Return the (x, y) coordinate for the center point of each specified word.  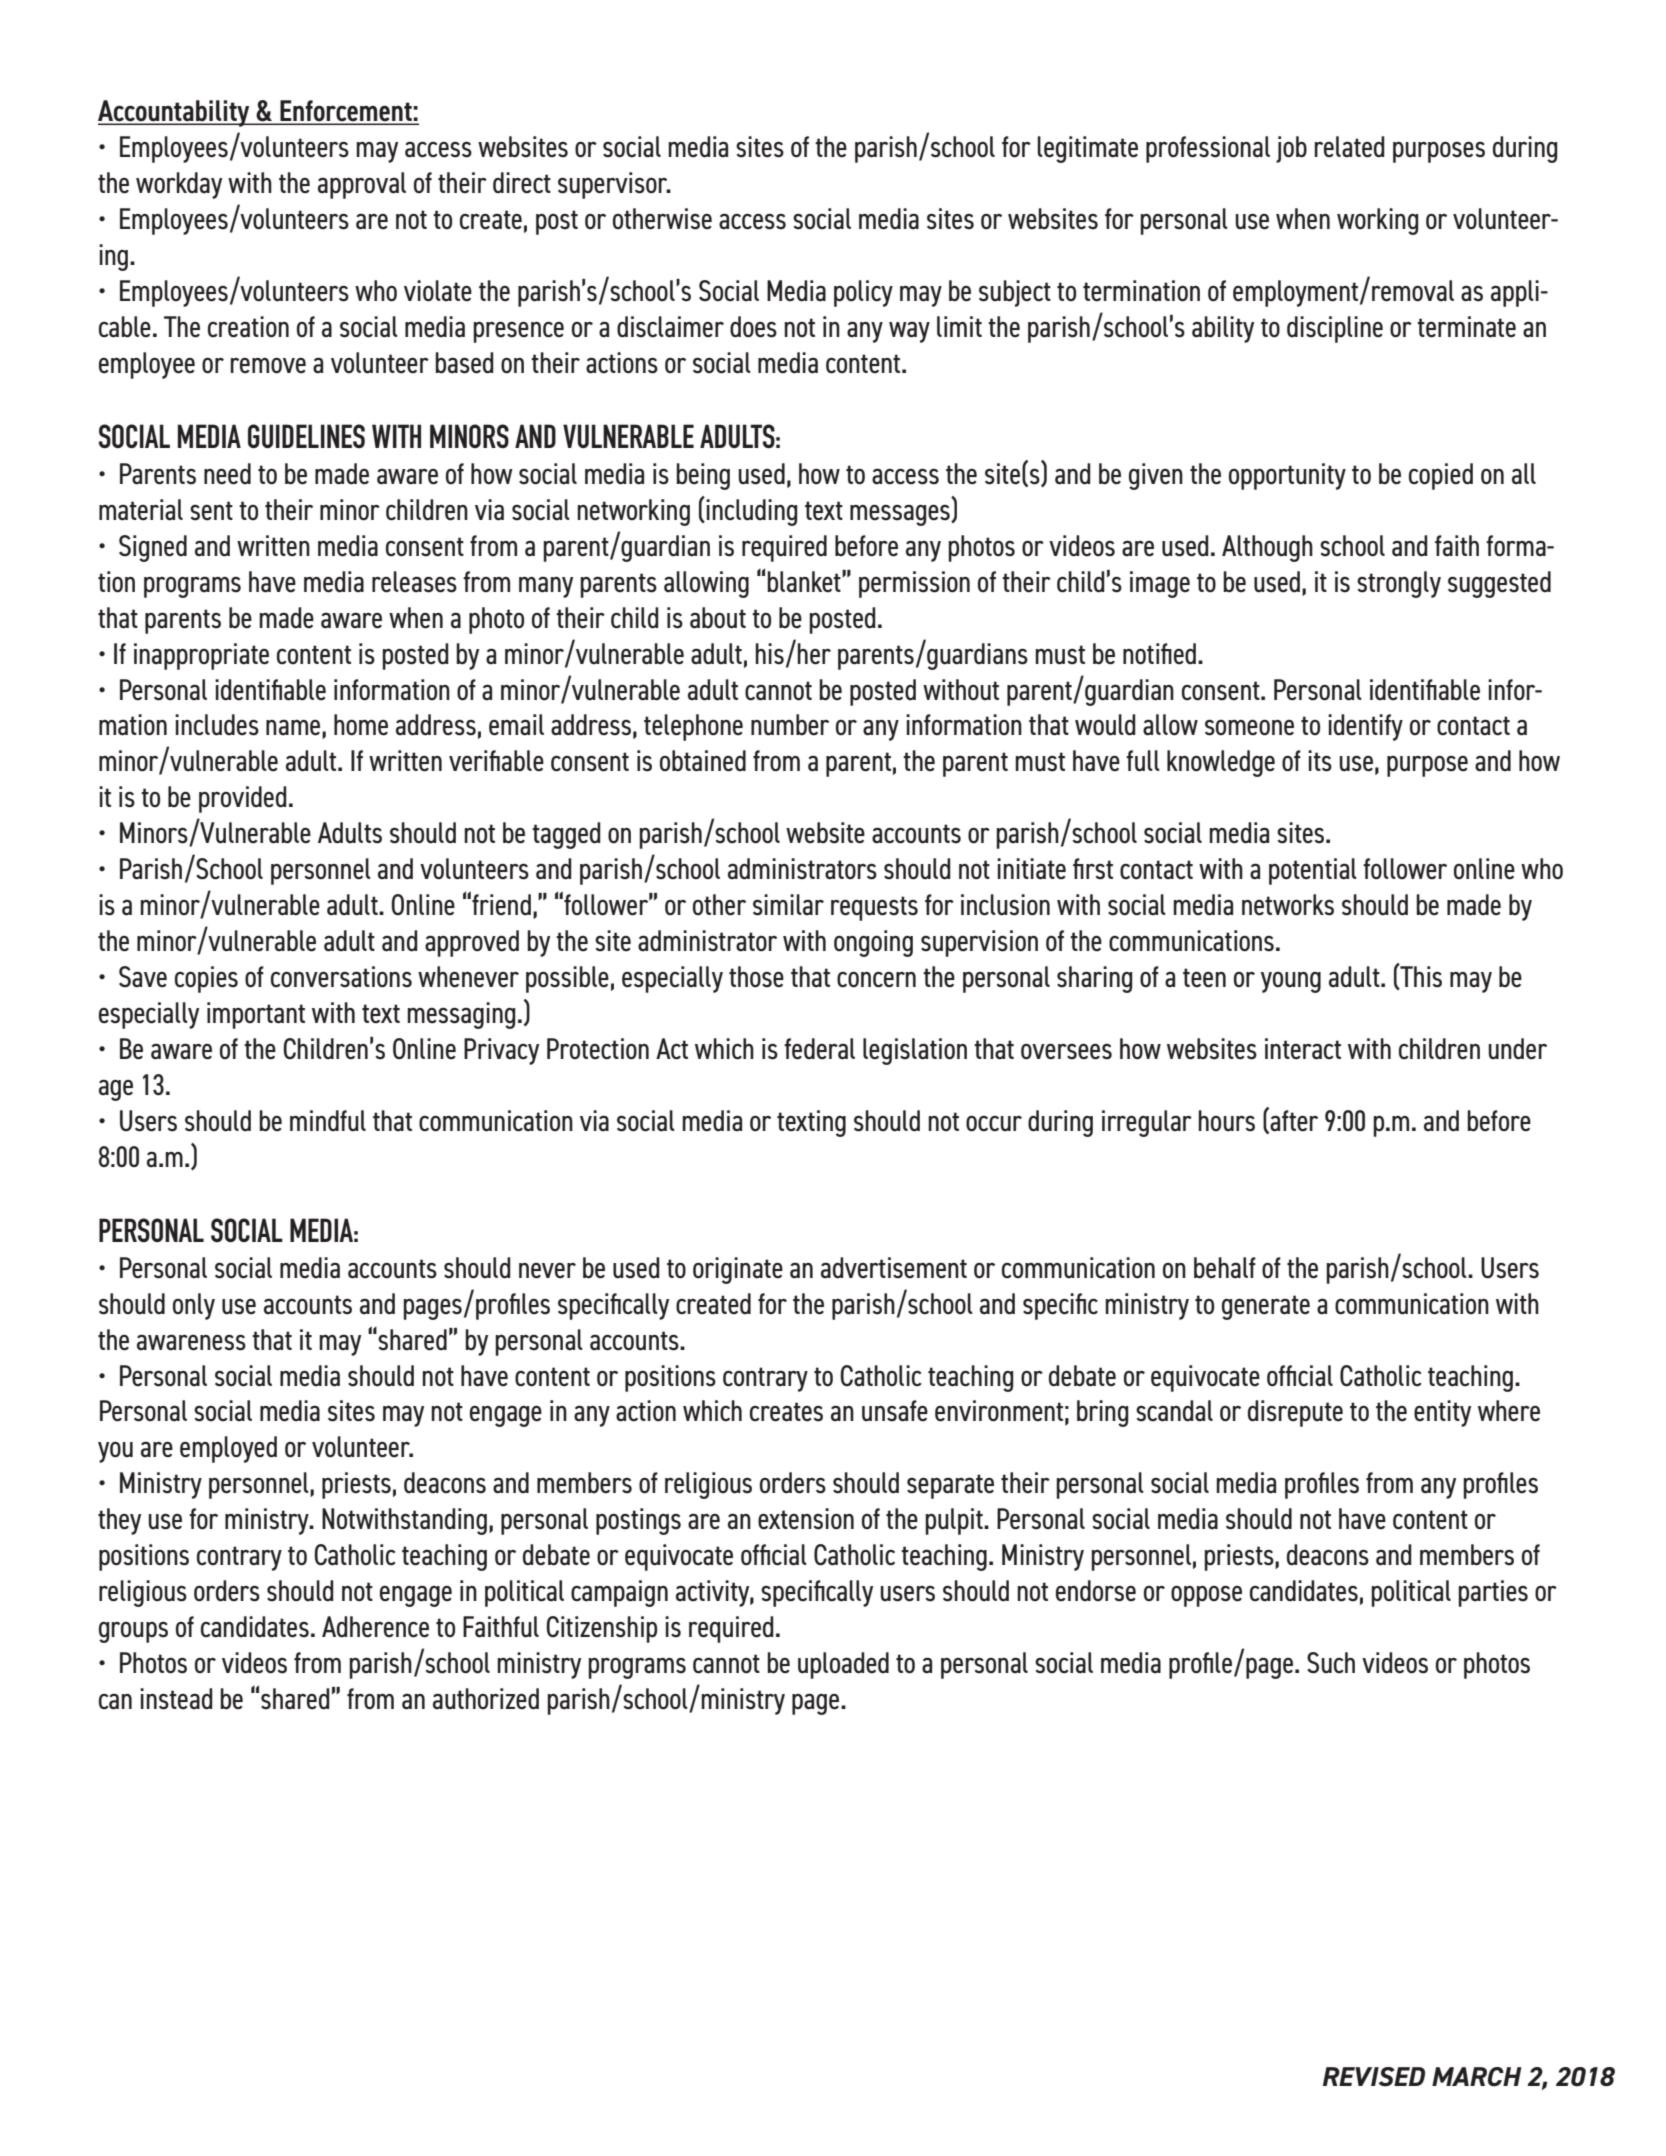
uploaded (843, 1665)
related (1349, 147)
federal (819, 1049)
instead (176, 1699)
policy (863, 293)
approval (362, 185)
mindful (328, 1121)
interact (1303, 1049)
